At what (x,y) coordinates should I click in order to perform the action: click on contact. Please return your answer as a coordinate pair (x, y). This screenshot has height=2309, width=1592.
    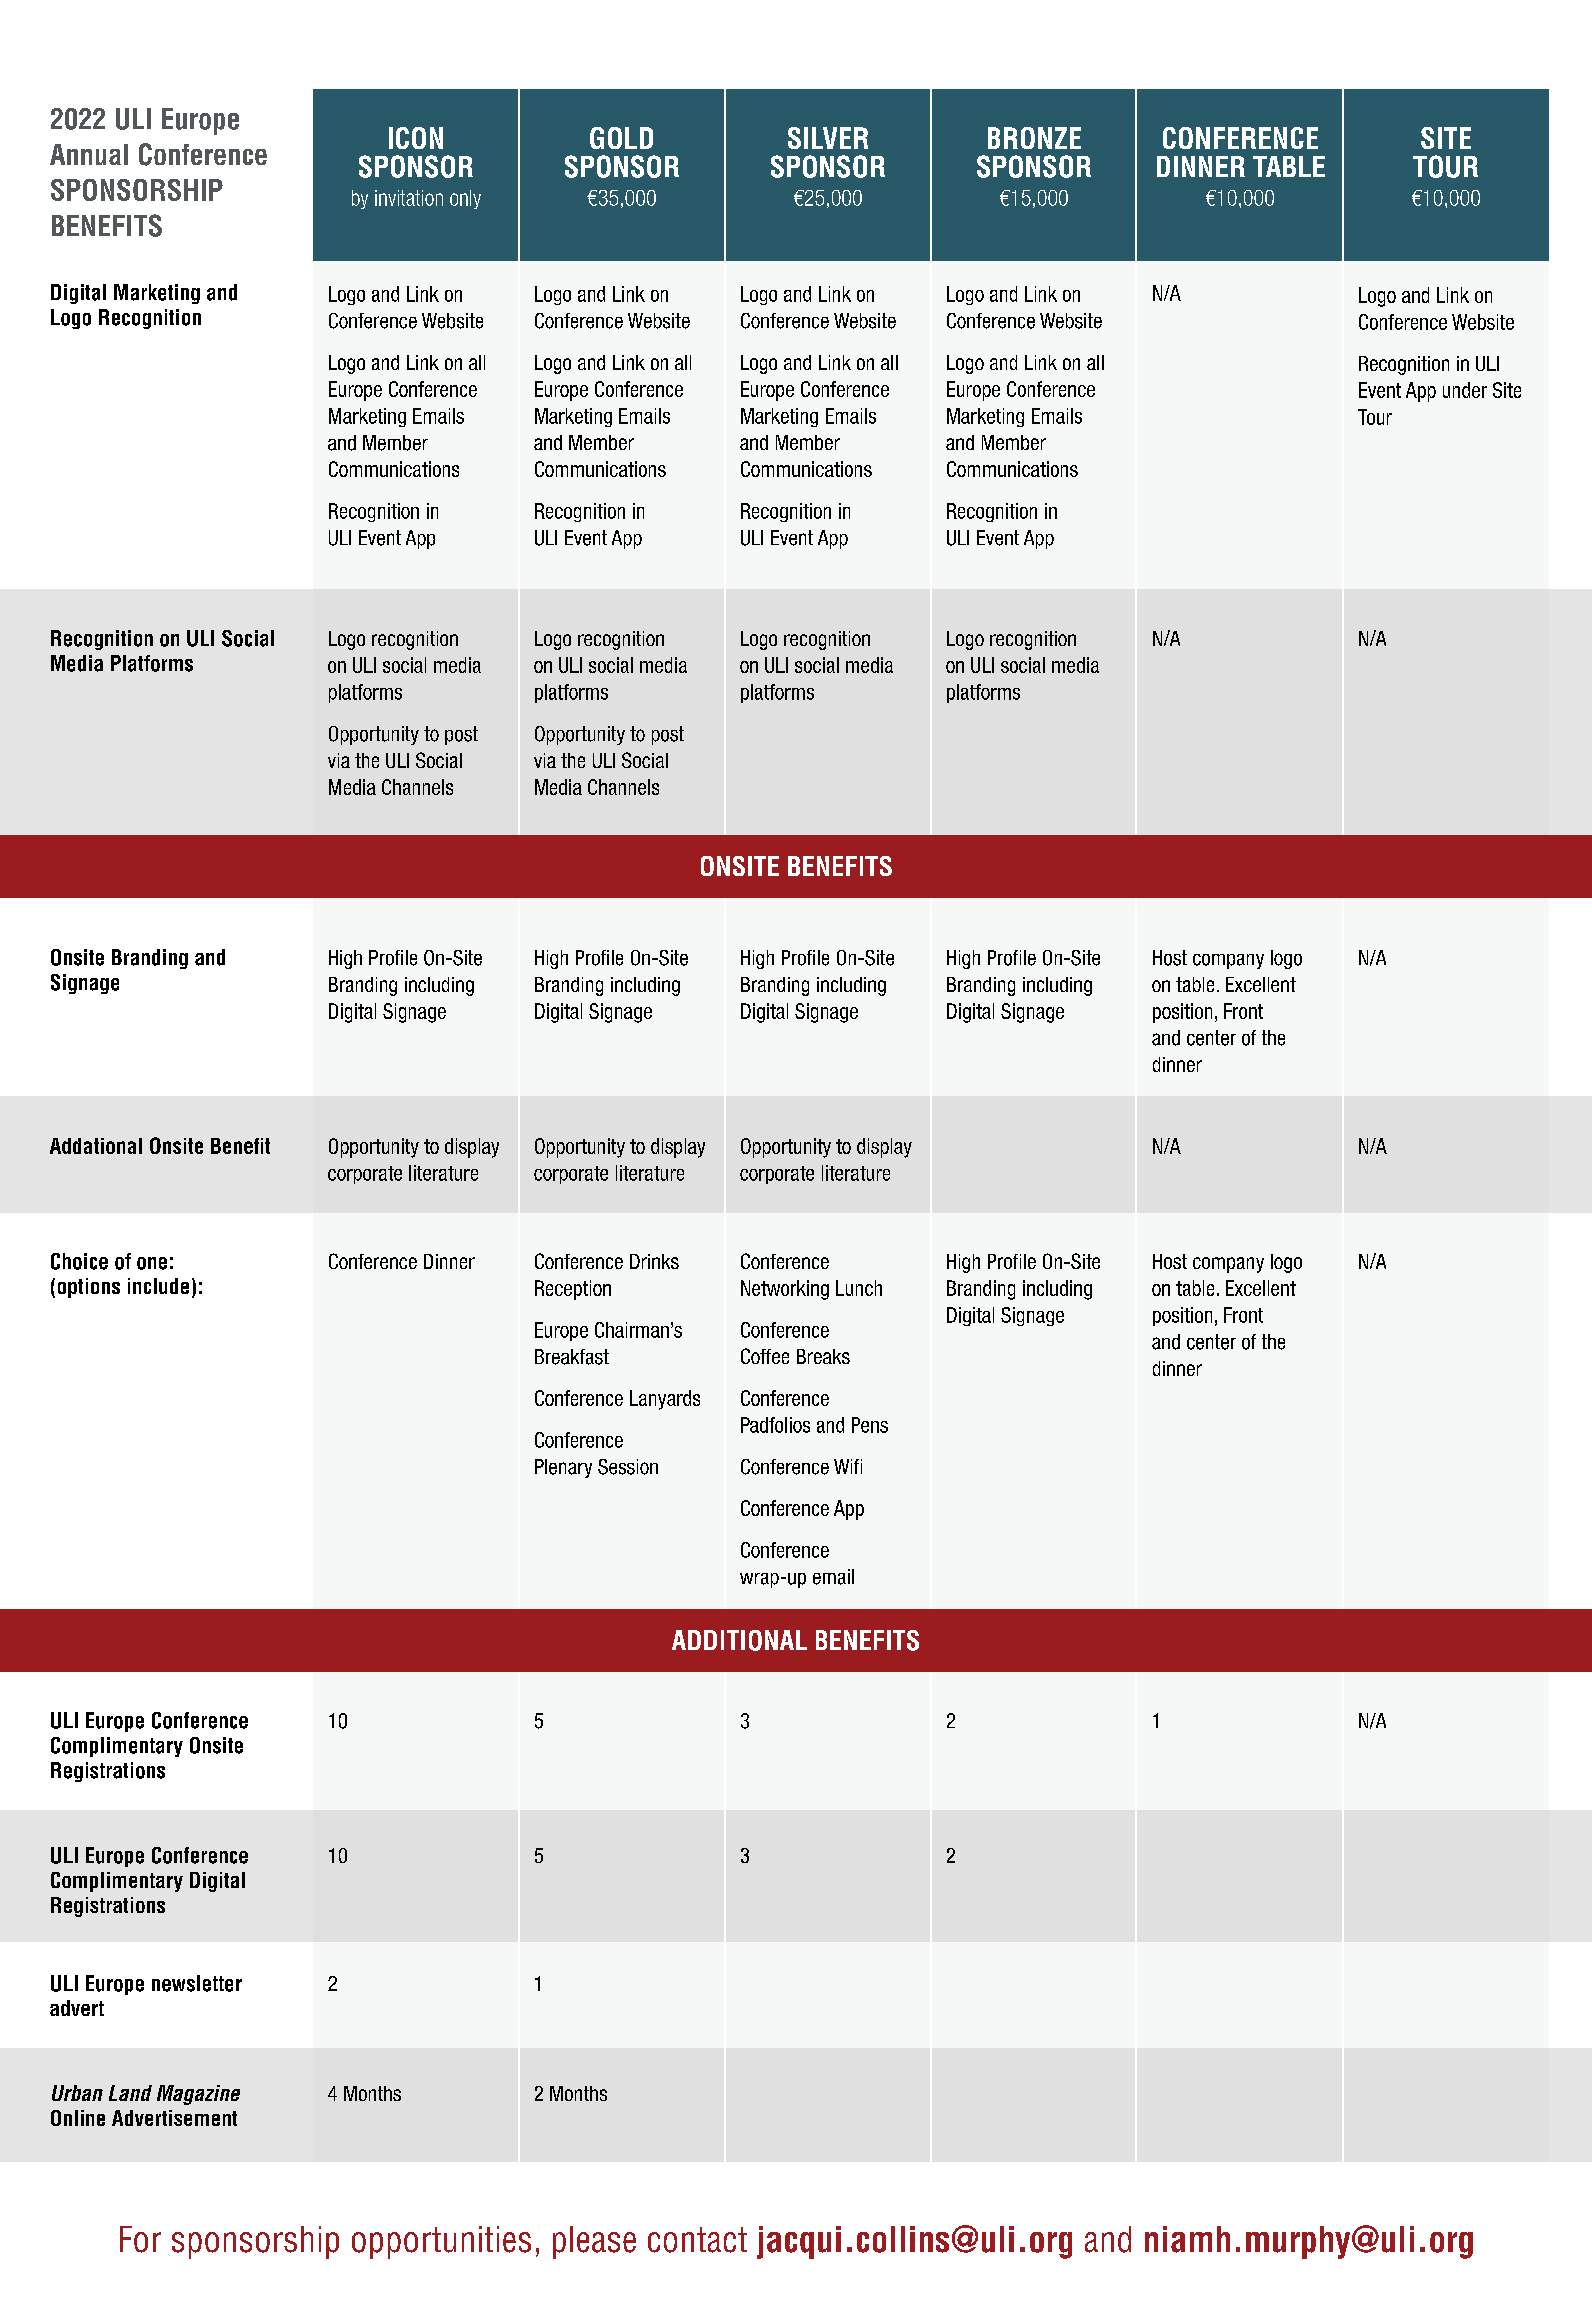
    Looking at the image, I should click on (697, 2240).
